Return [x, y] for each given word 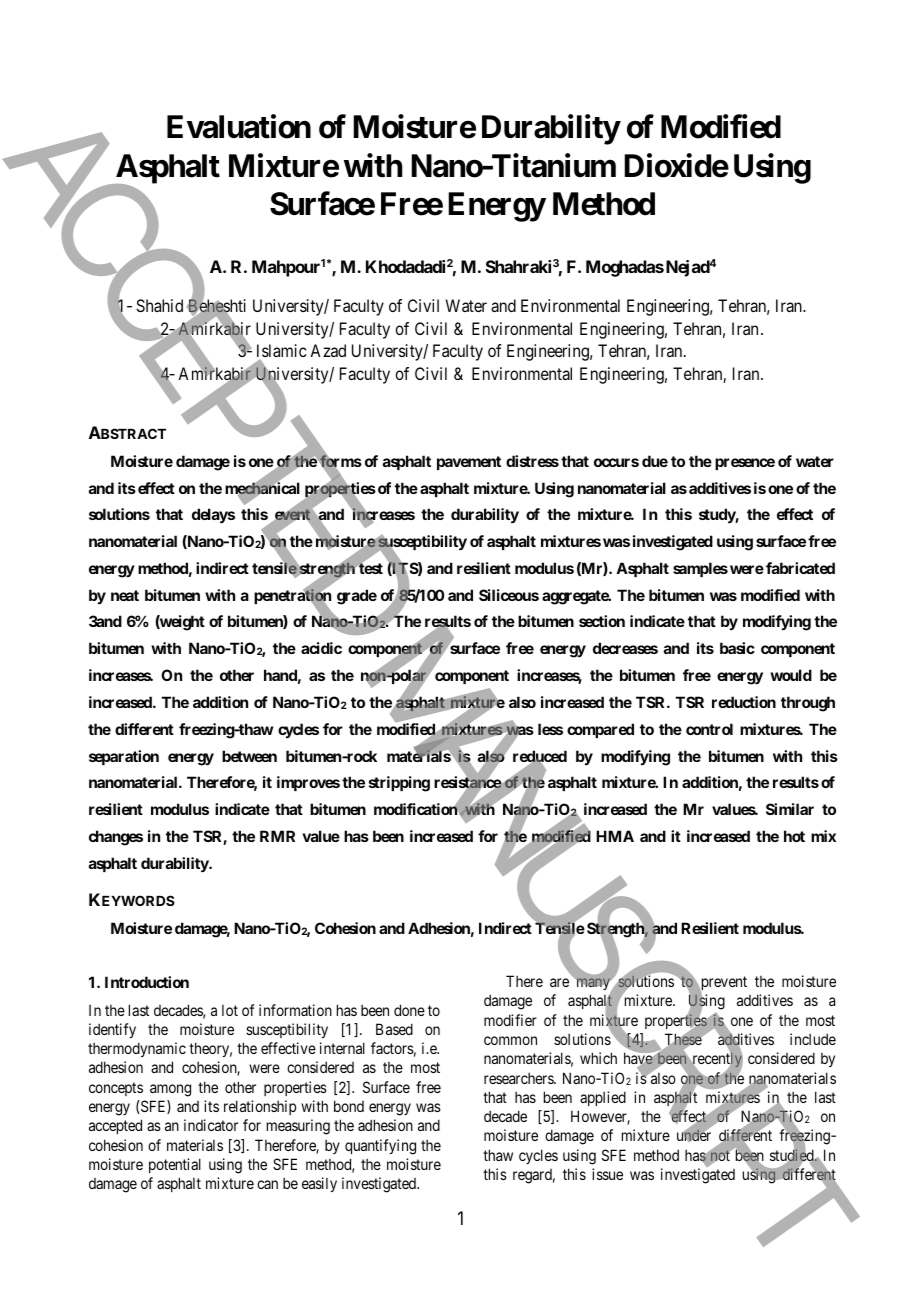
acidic [321, 648]
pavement [469, 463]
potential [175, 1165]
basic [737, 648]
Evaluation [239, 127]
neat [125, 595]
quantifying [380, 1147]
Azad [328, 350]
